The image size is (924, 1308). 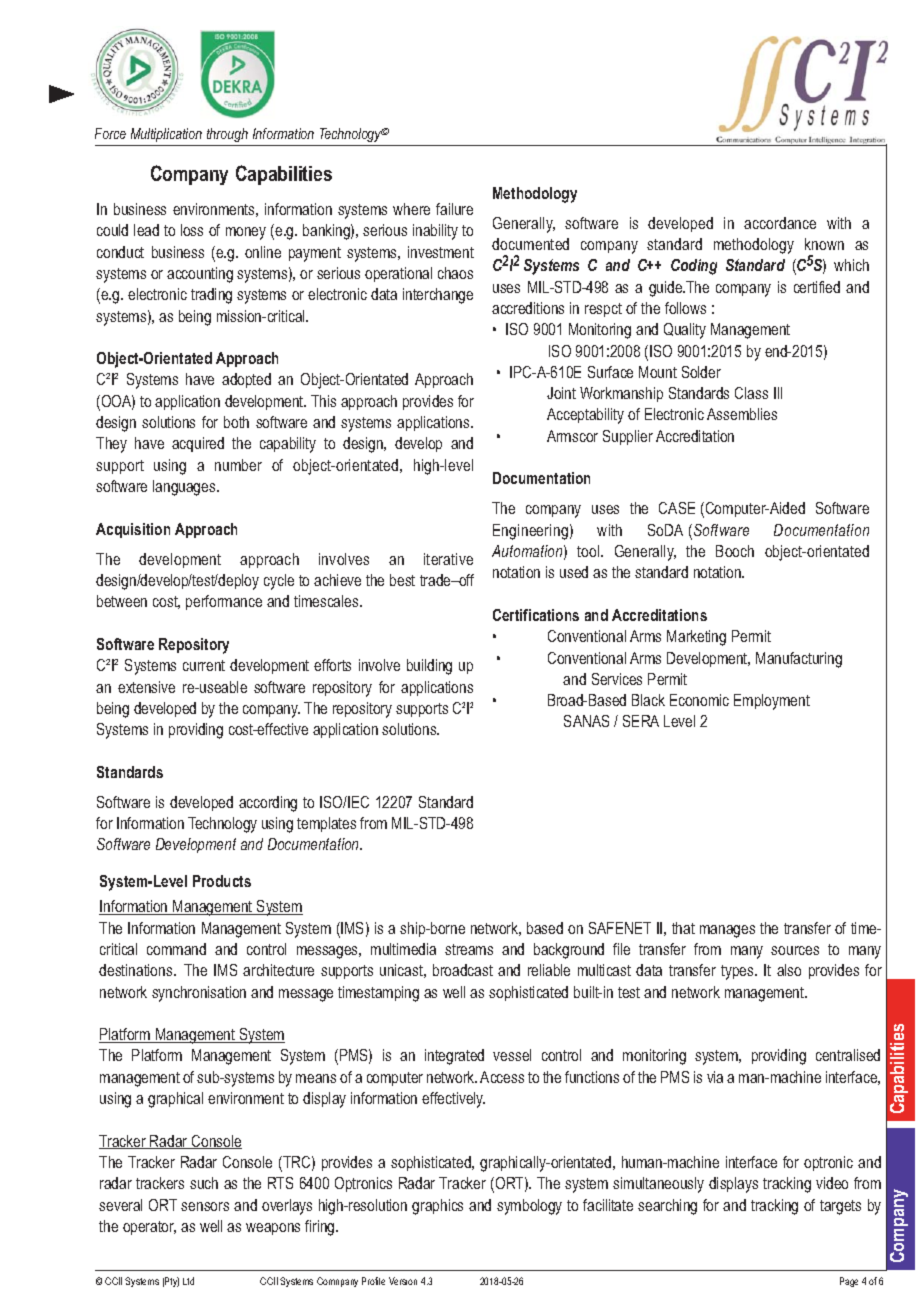 What do you see at coordinates (429, 667) in the screenshot?
I see `building` at bounding box center [429, 667].
